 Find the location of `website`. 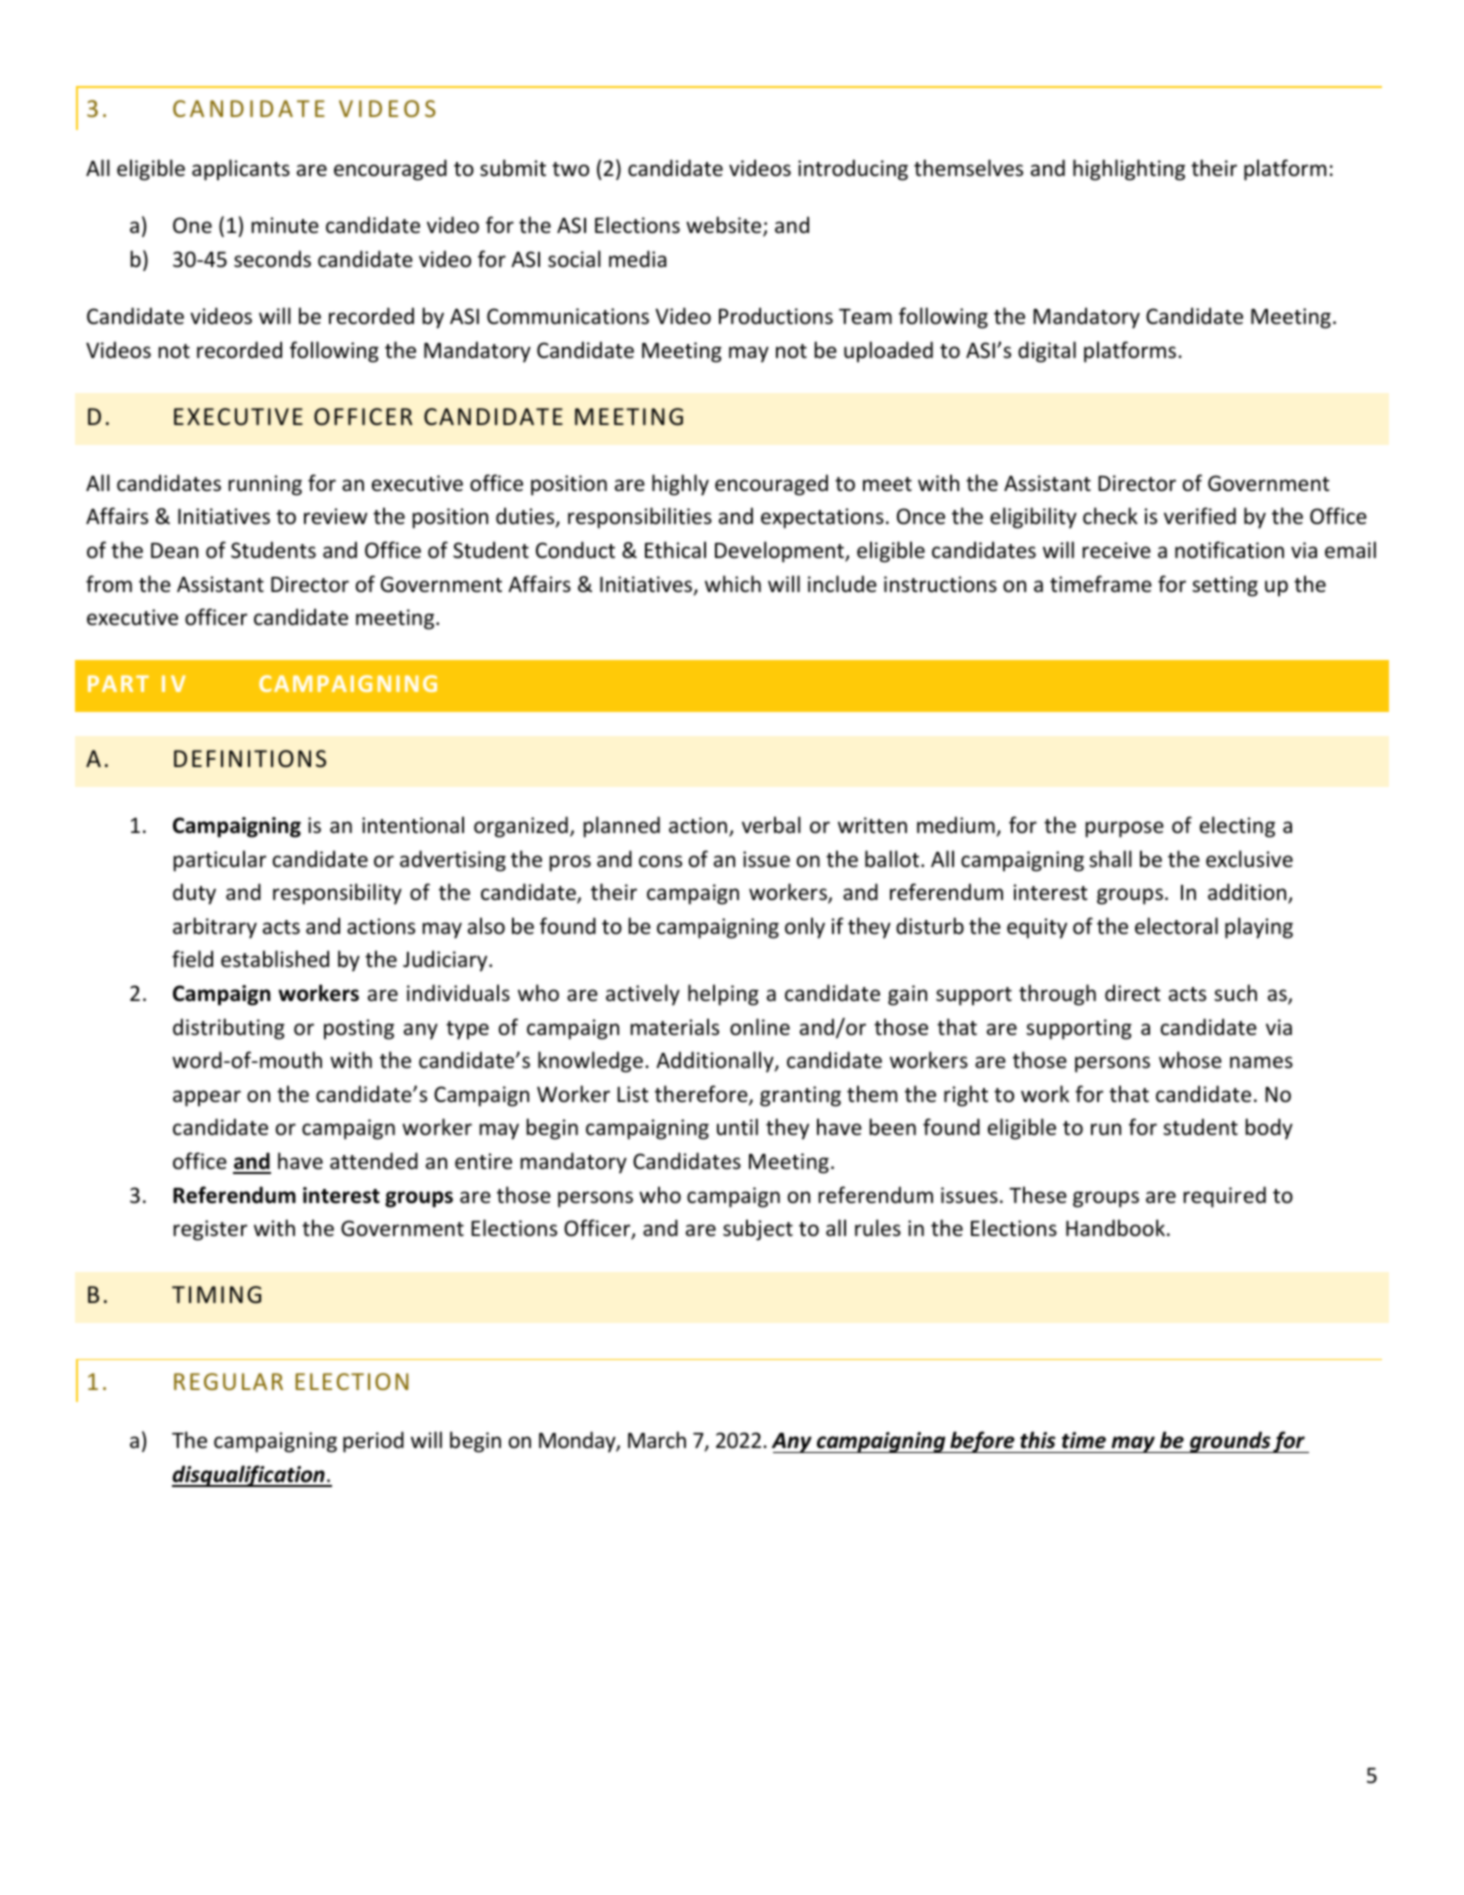

website is located at coordinates (725, 226).
